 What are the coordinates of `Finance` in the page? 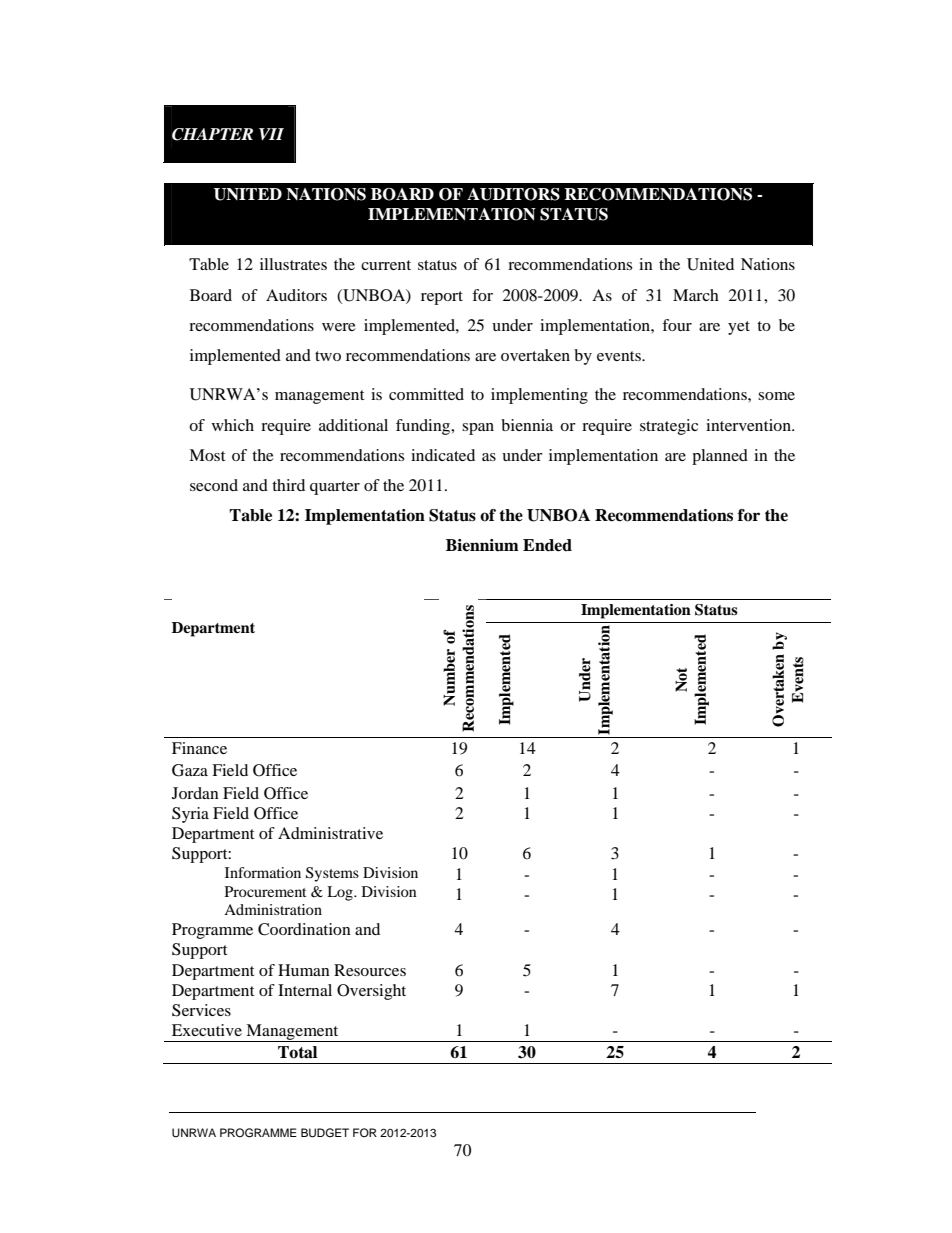 It's located at (199, 748).
